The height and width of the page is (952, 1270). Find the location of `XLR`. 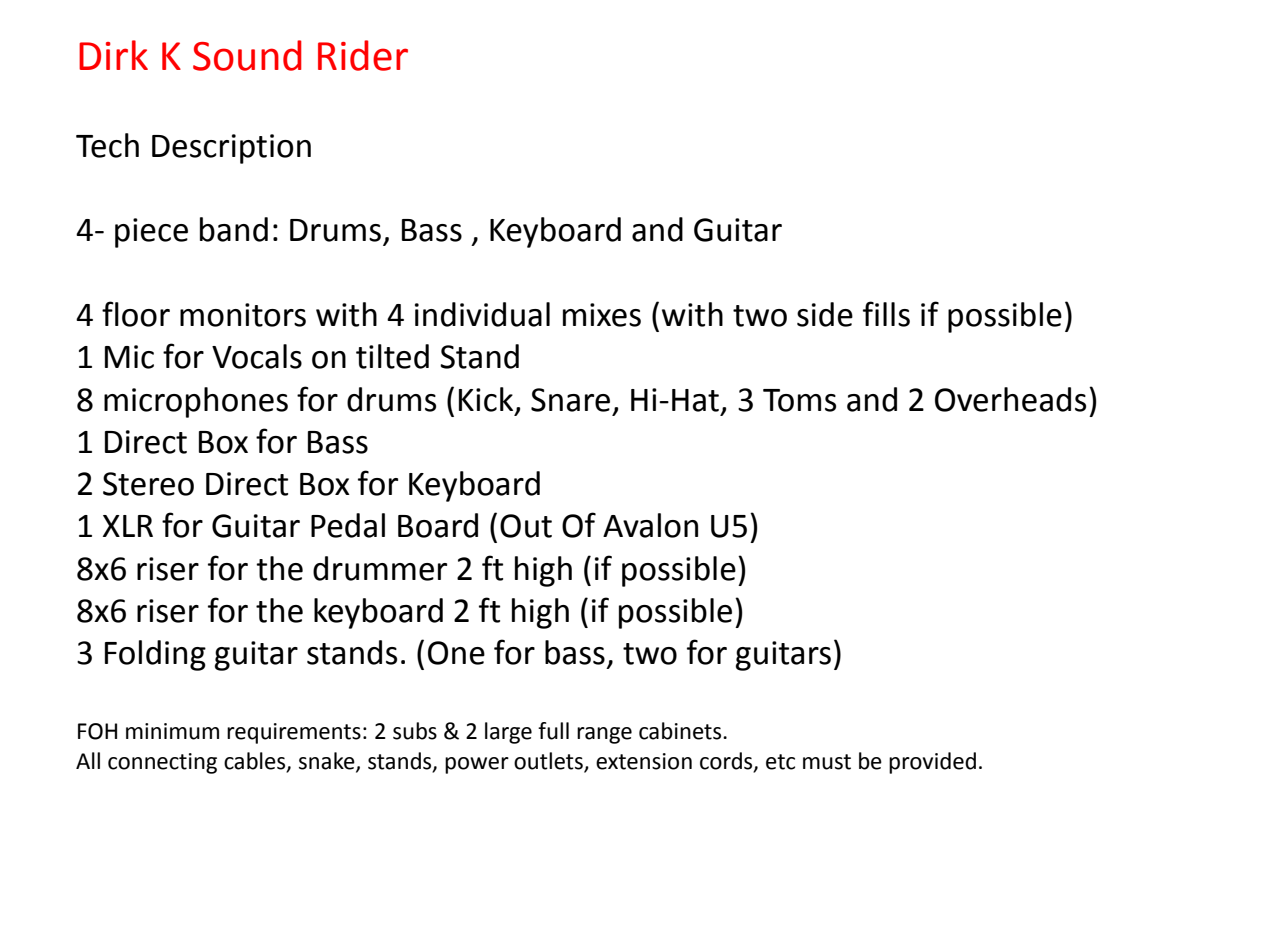

XLR is located at coordinates (128, 526).
